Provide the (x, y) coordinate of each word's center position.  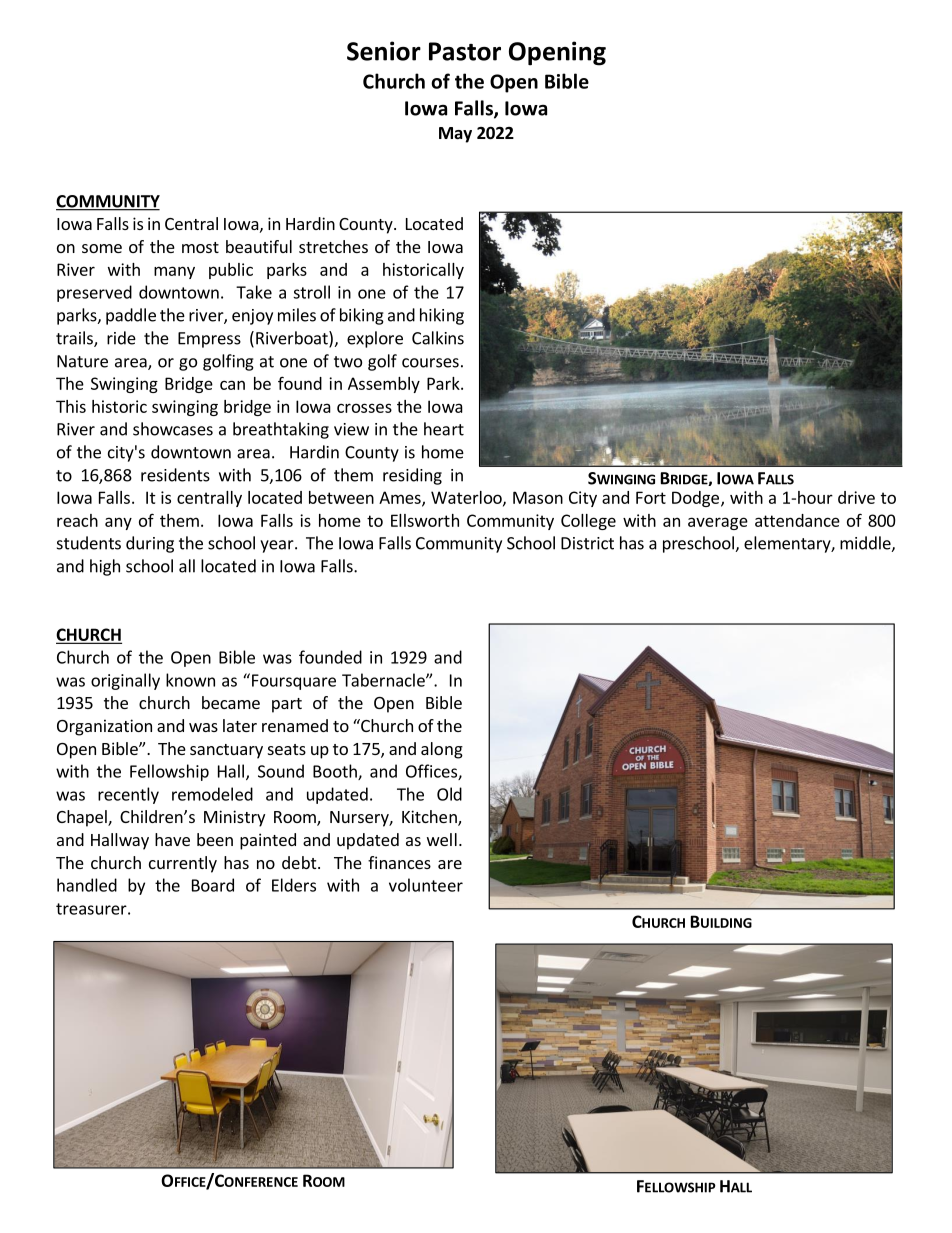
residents (175, 475)
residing (412, 476)
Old (449, 794)
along (442, 750)
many (174, 272)
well (442, 839)
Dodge (695, 499)
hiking (442, 316)
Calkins (438, 338)
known (190, 680)
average (718, 523)
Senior (384, 51)
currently (183, 864)
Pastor (465, 51)
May (455, 135)
